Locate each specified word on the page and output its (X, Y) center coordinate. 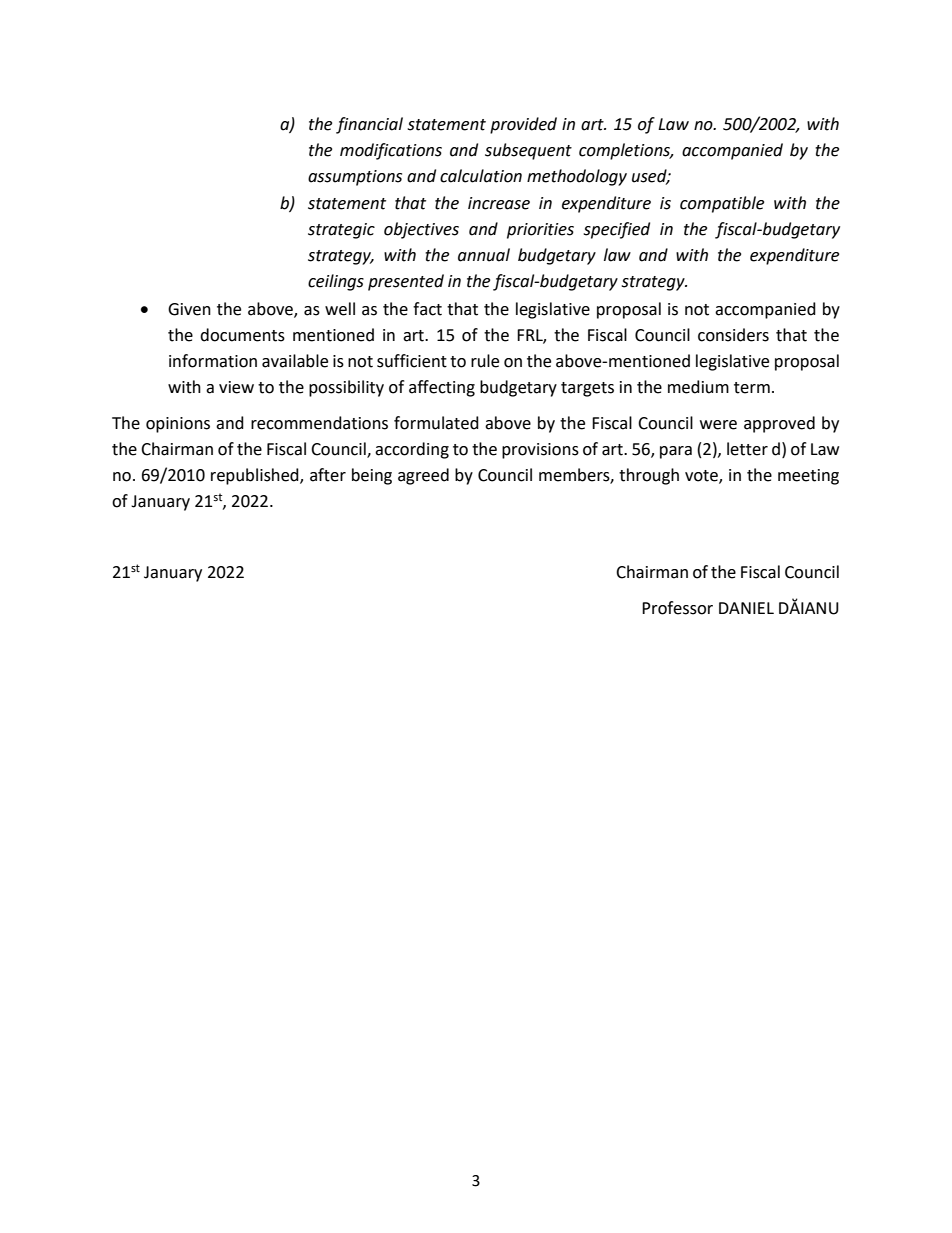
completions (626, 151)
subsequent (528, 151)
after (328, 475)
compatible (722, 204)
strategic (341, 231)
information (213, 361)
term (752, 388)
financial (369, 125)
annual (484, 255)
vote (702, 477)
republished (256, 476)
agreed (423, 476)
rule (485, 361)
